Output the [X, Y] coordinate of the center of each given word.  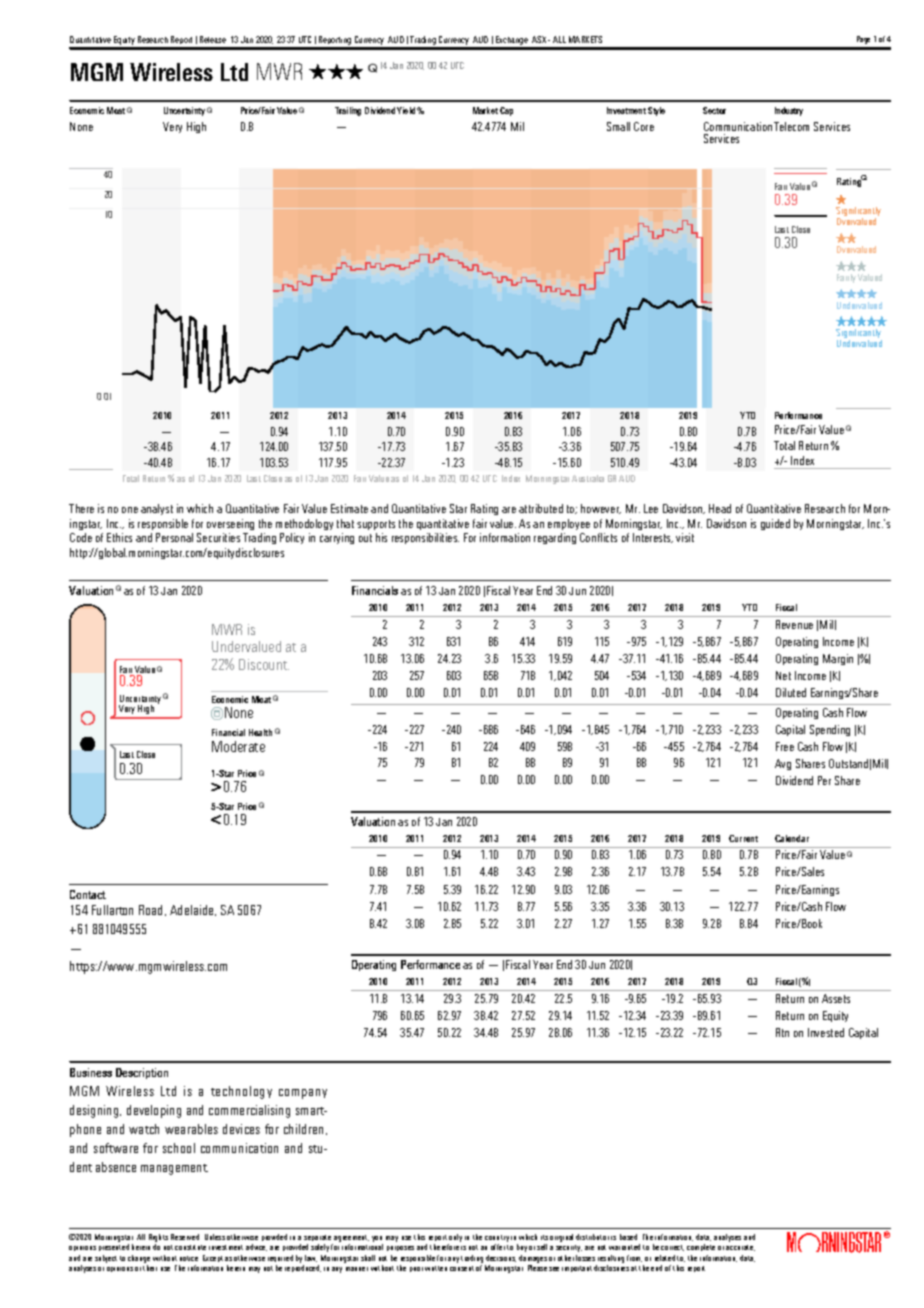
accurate [740, 1248]
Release [213, 39]
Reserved [185, 1237]
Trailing [348, 111]
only [455, 1238]
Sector [714, 110]
